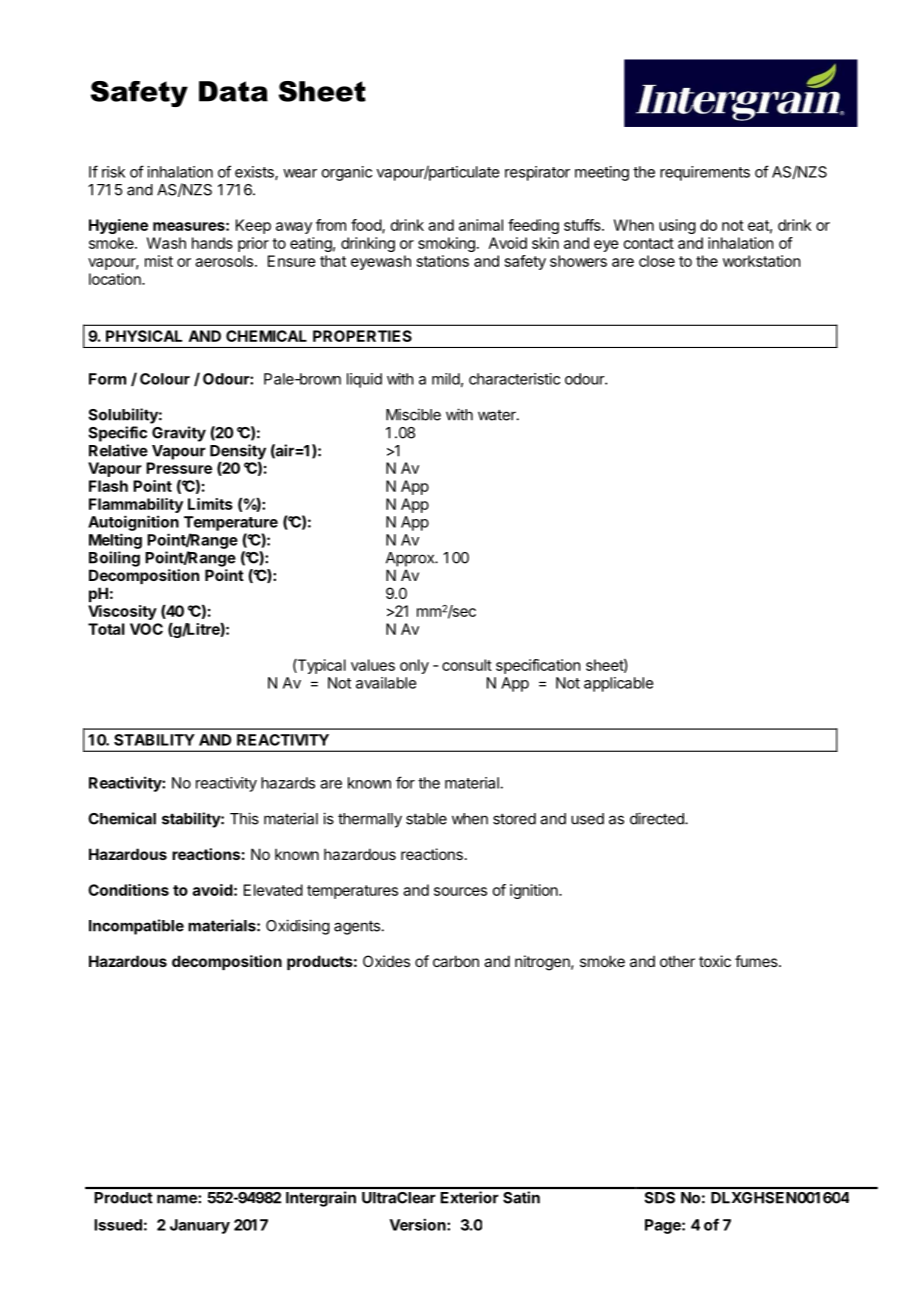  What do you see at coordinates (446, 379) in the screenshot?
I see `mild` at bounding box center [446, 379].
